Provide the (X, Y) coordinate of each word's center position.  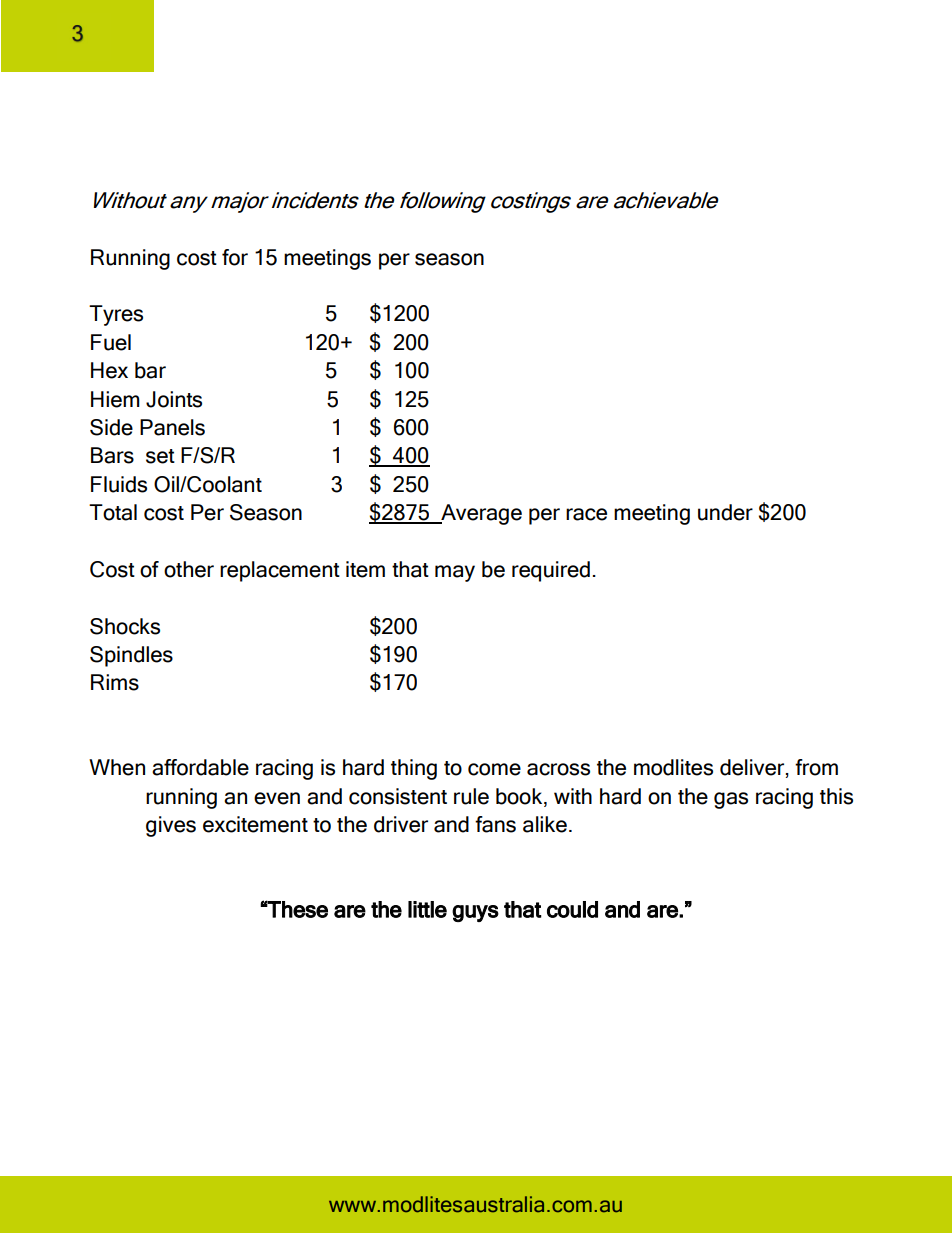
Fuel (111, 342)
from (816, 767)
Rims (115, 682)
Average (480, 514)
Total (113, 512)
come (494, 769)
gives (171, 826)
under (725, 512)
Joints (174, 399)
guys (475, 913)
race (586, 514)
